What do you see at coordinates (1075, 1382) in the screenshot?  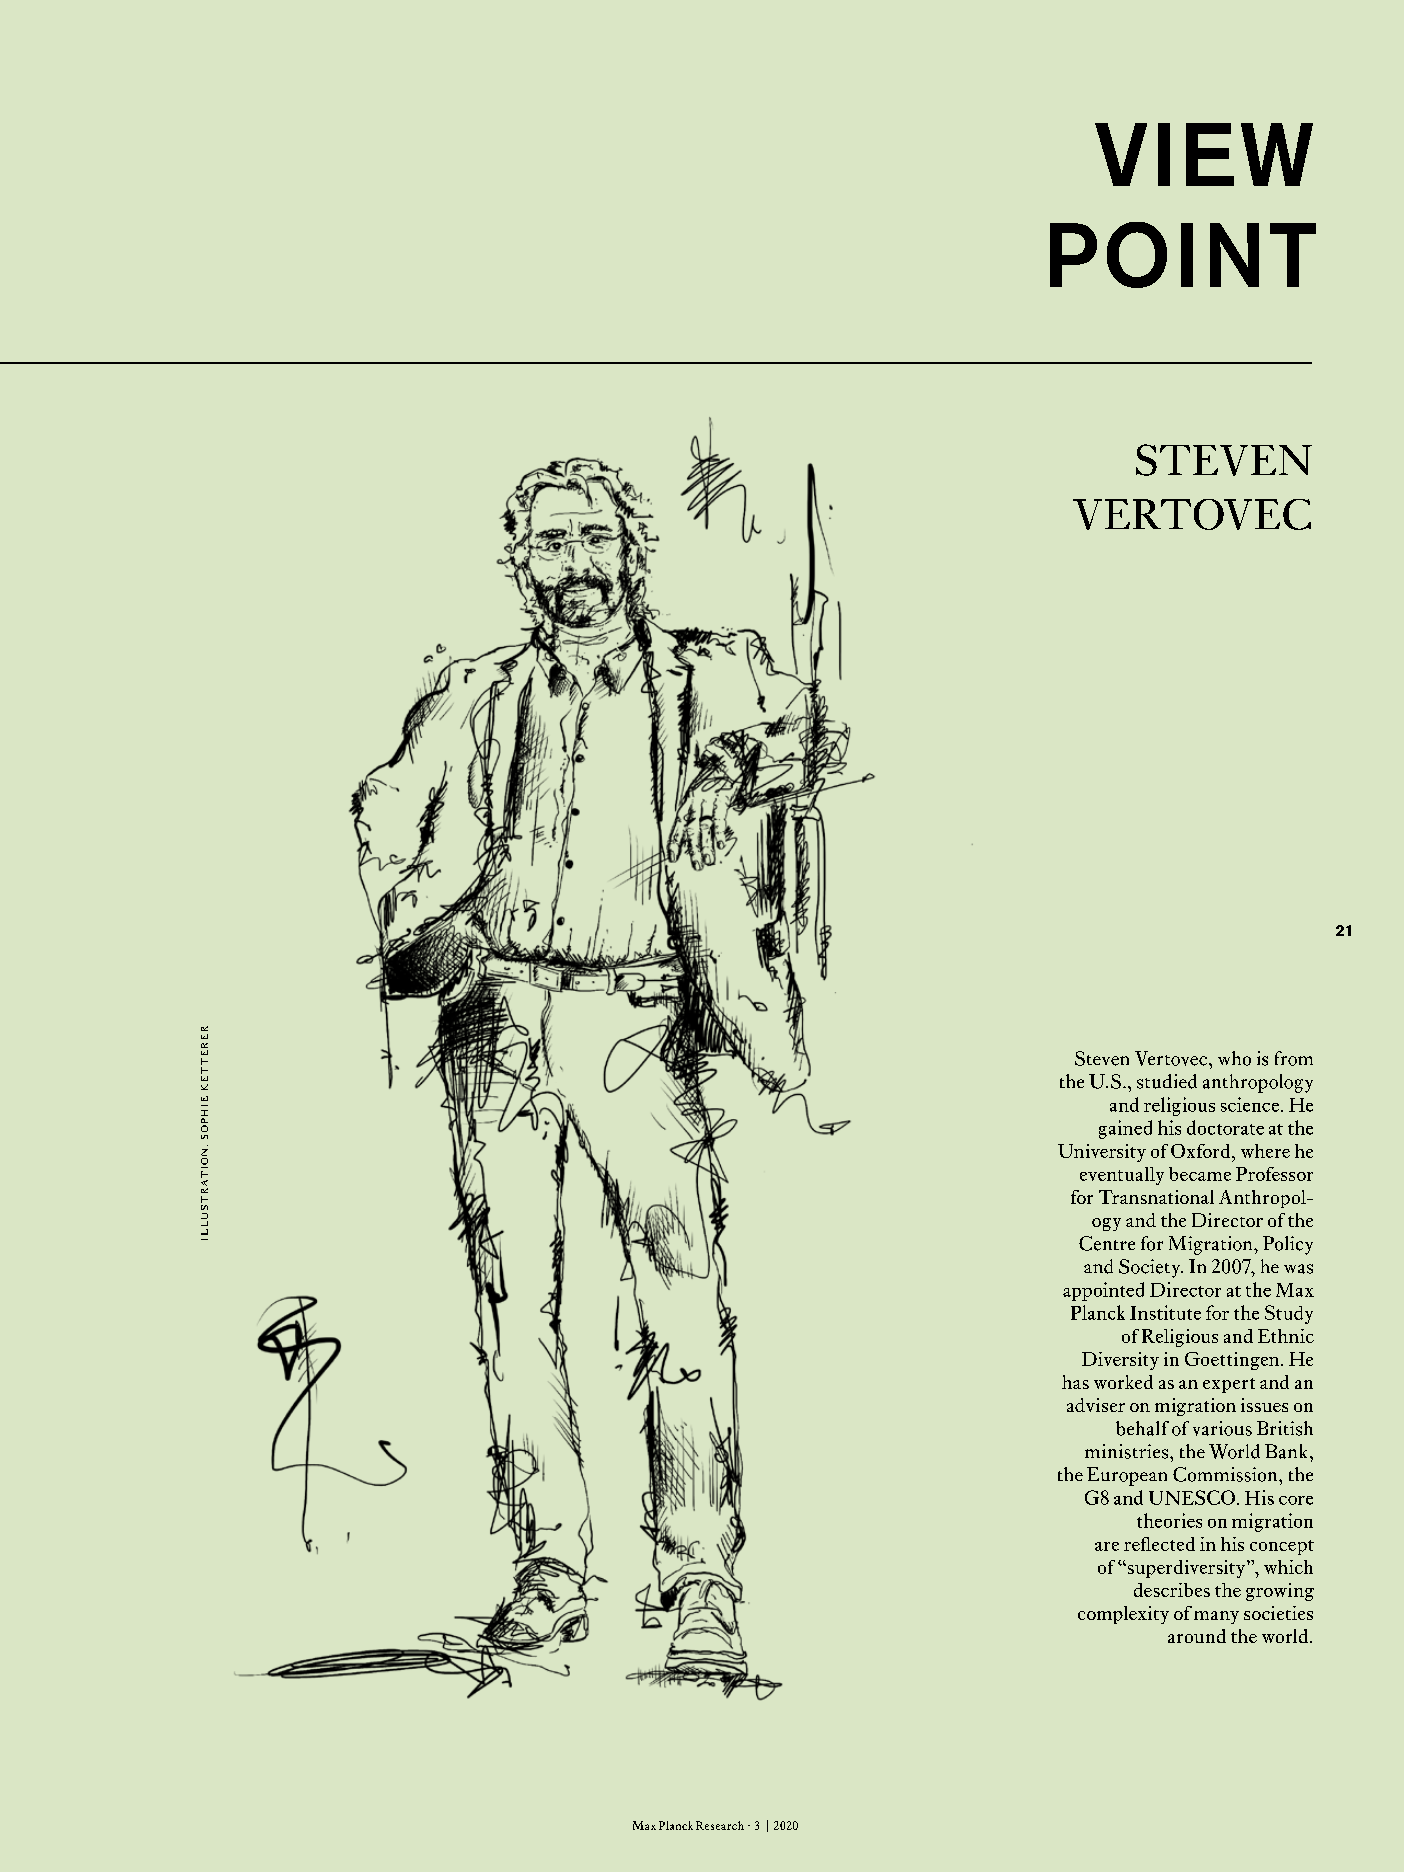 I see `has` at bounding box center [1075, 1382].
